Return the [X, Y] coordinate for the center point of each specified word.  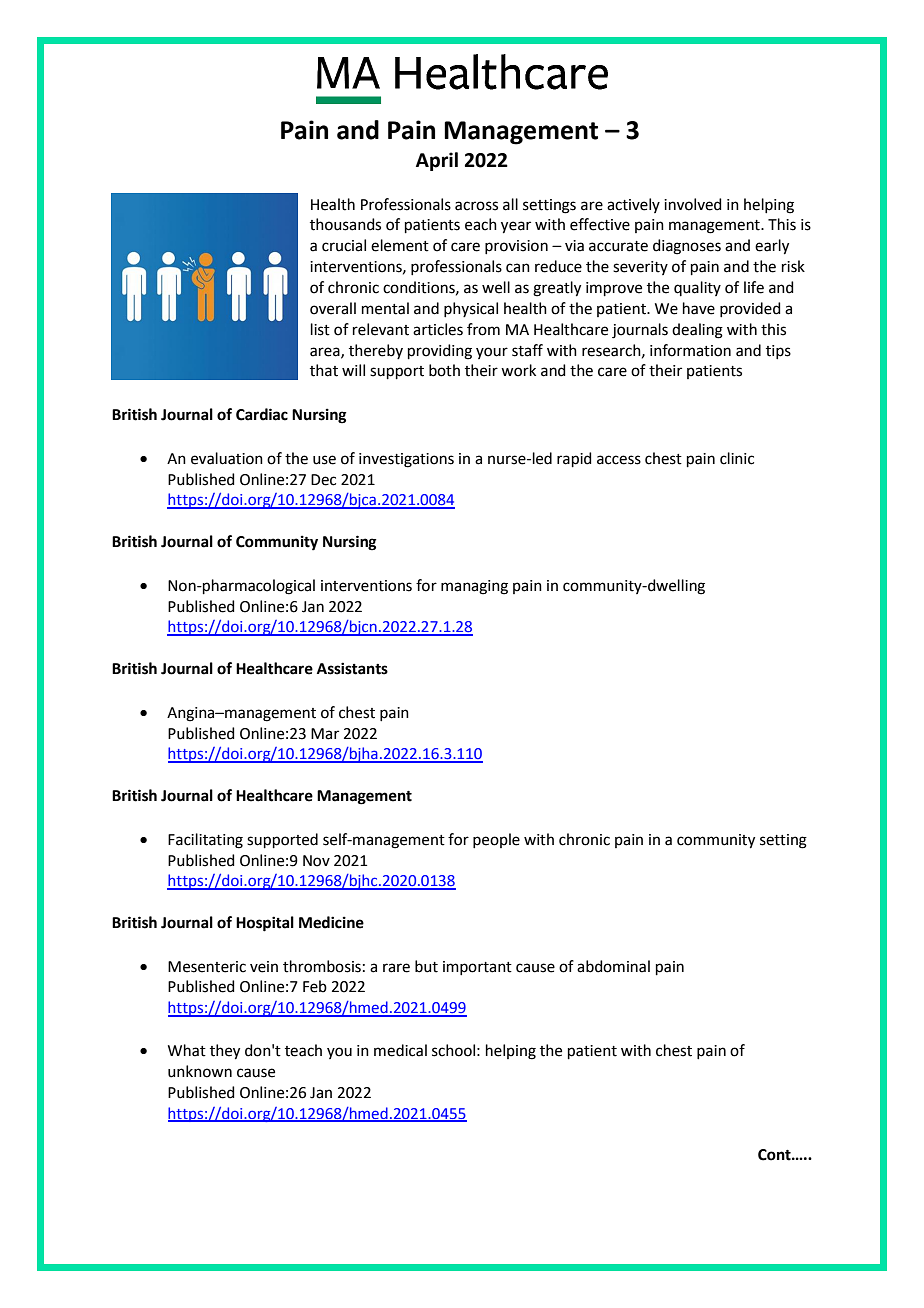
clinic [737, 458]
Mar [325, 734]
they [225, 1052]
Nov [316, 861]
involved [693, 204]
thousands [345, 224]
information [690, 350]
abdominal [613, 966]
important [477, 968]
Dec [323, 480]
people [496, 840]
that [324, 370]
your [492, 353]
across [476, 206]
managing [474, 587]
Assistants [352, 668]
